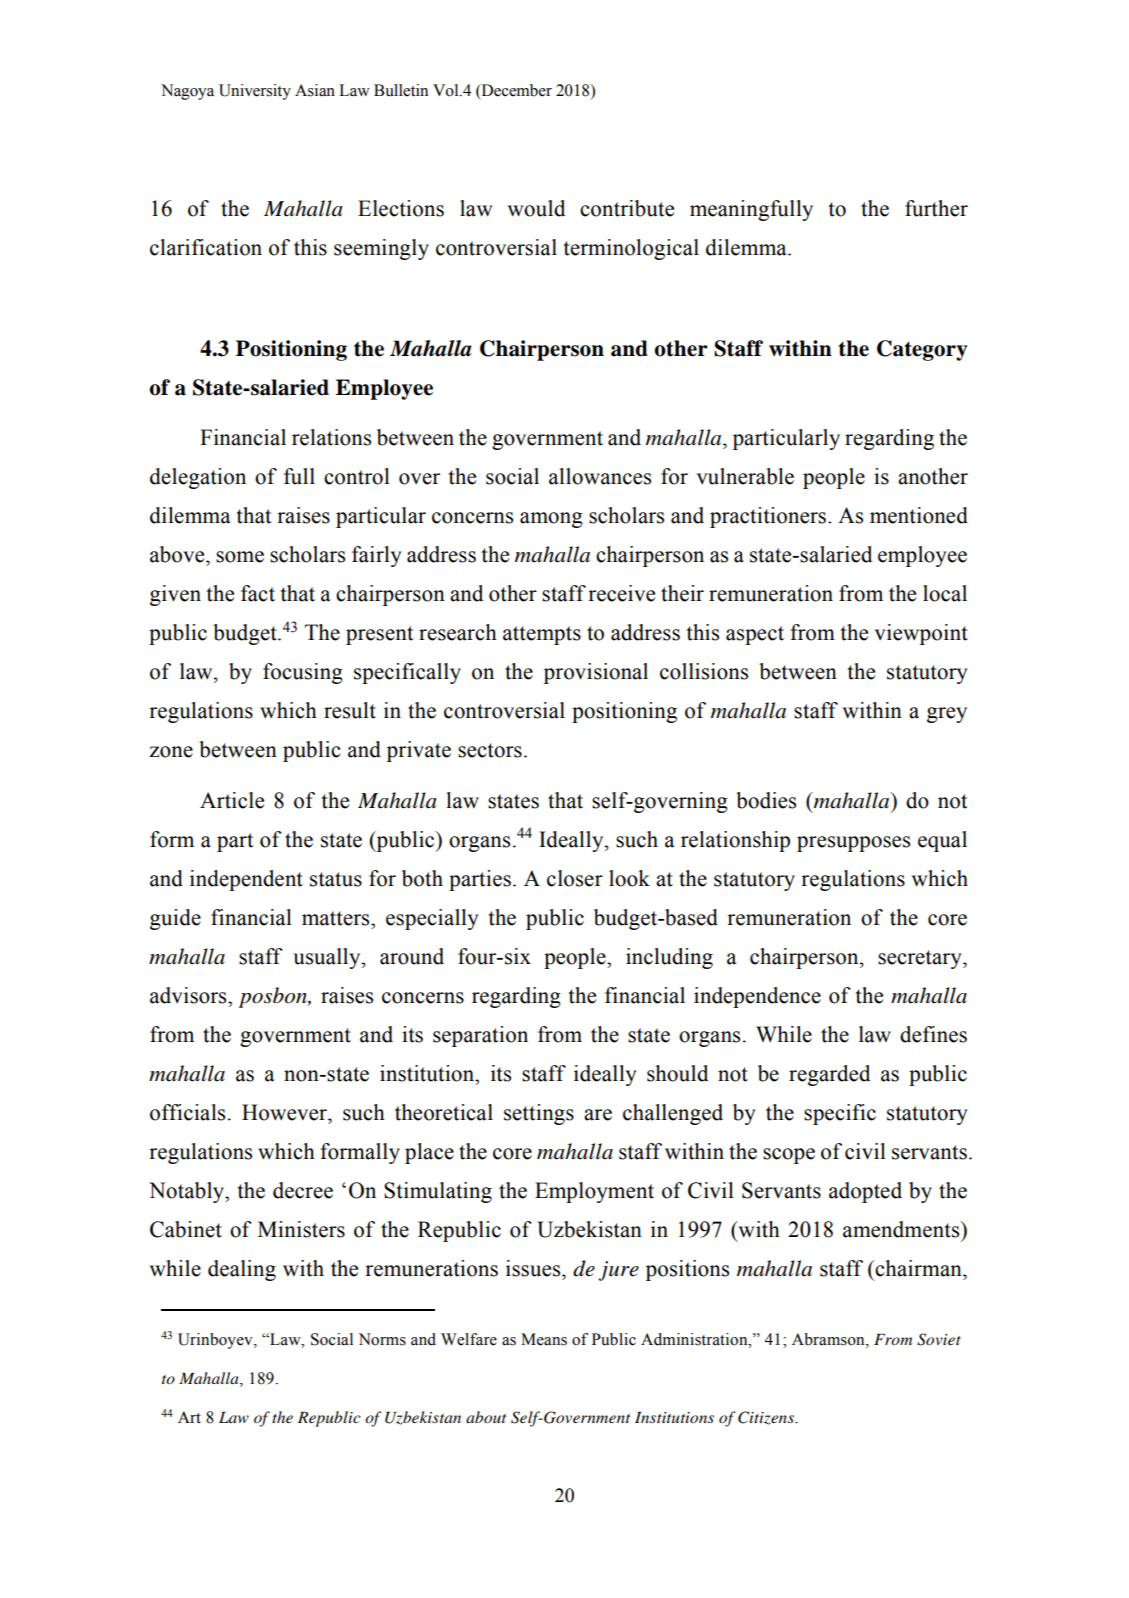 This screenshot has height=1598, width=1129. What do you see at coordinates (255, 92) in the screenshot?
I see `University` at bounding box center [255, 92].
